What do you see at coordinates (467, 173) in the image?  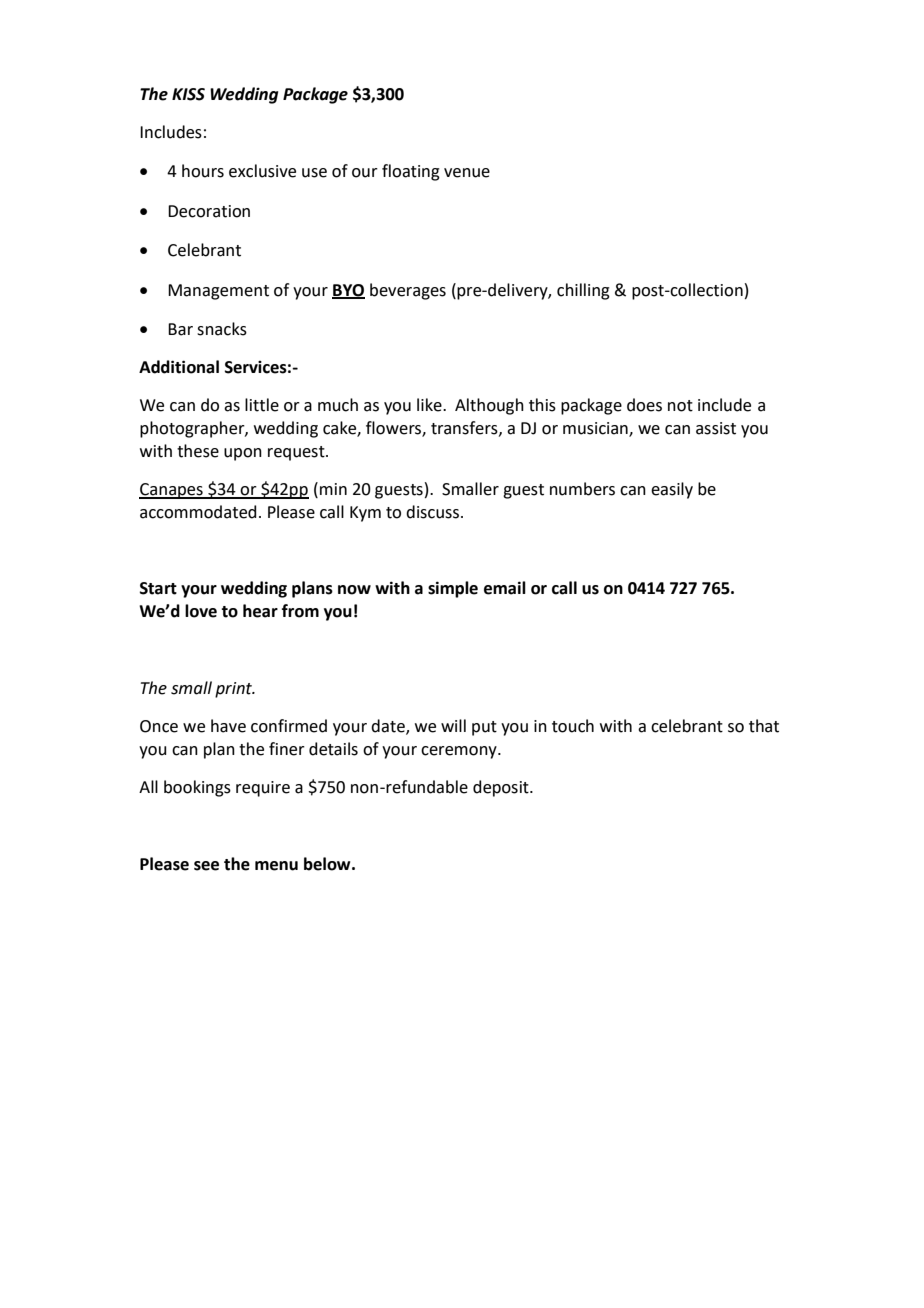 I see `venue` at bounding box center [467, 173].
